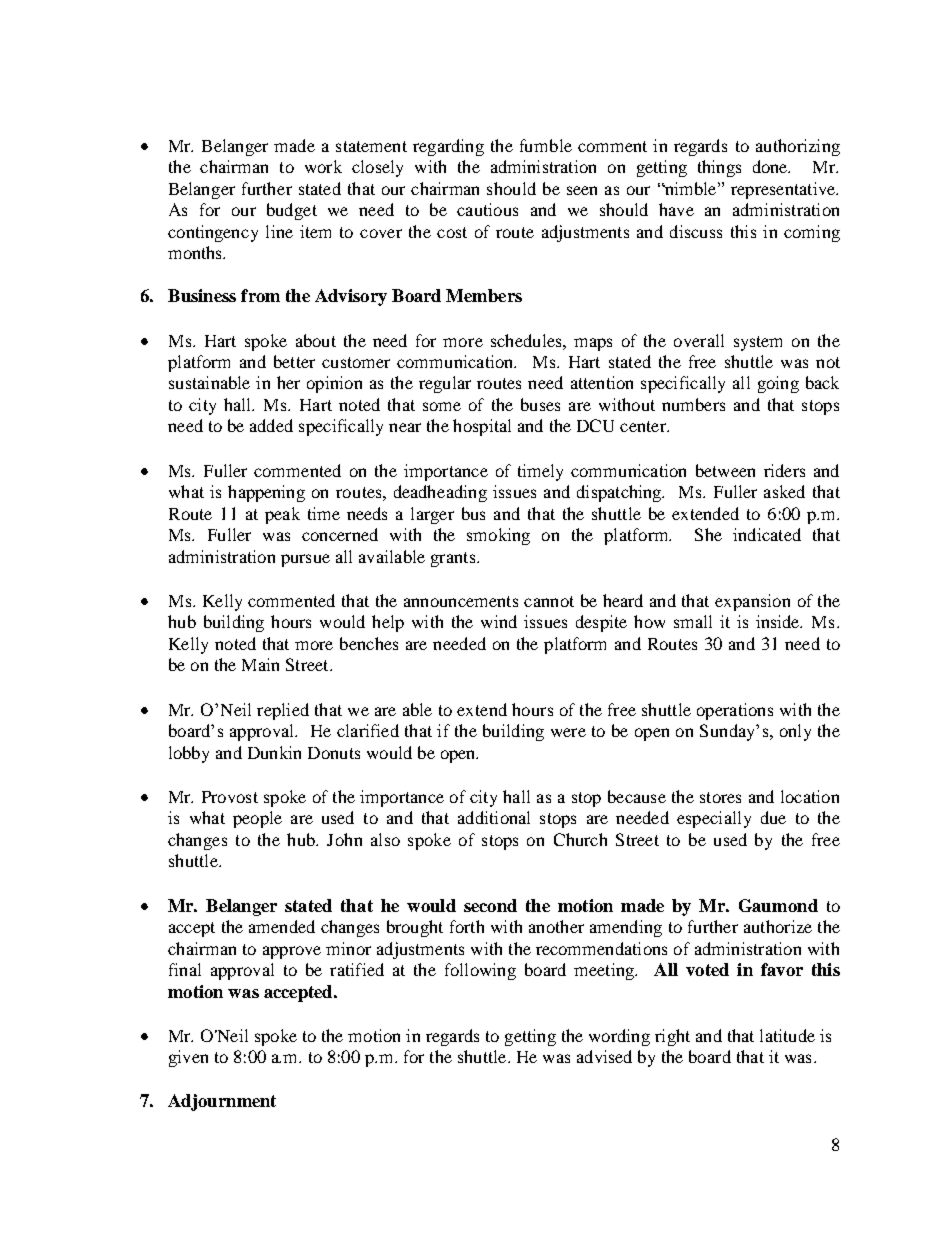  I want to click on cautious, so click(487, 209).
